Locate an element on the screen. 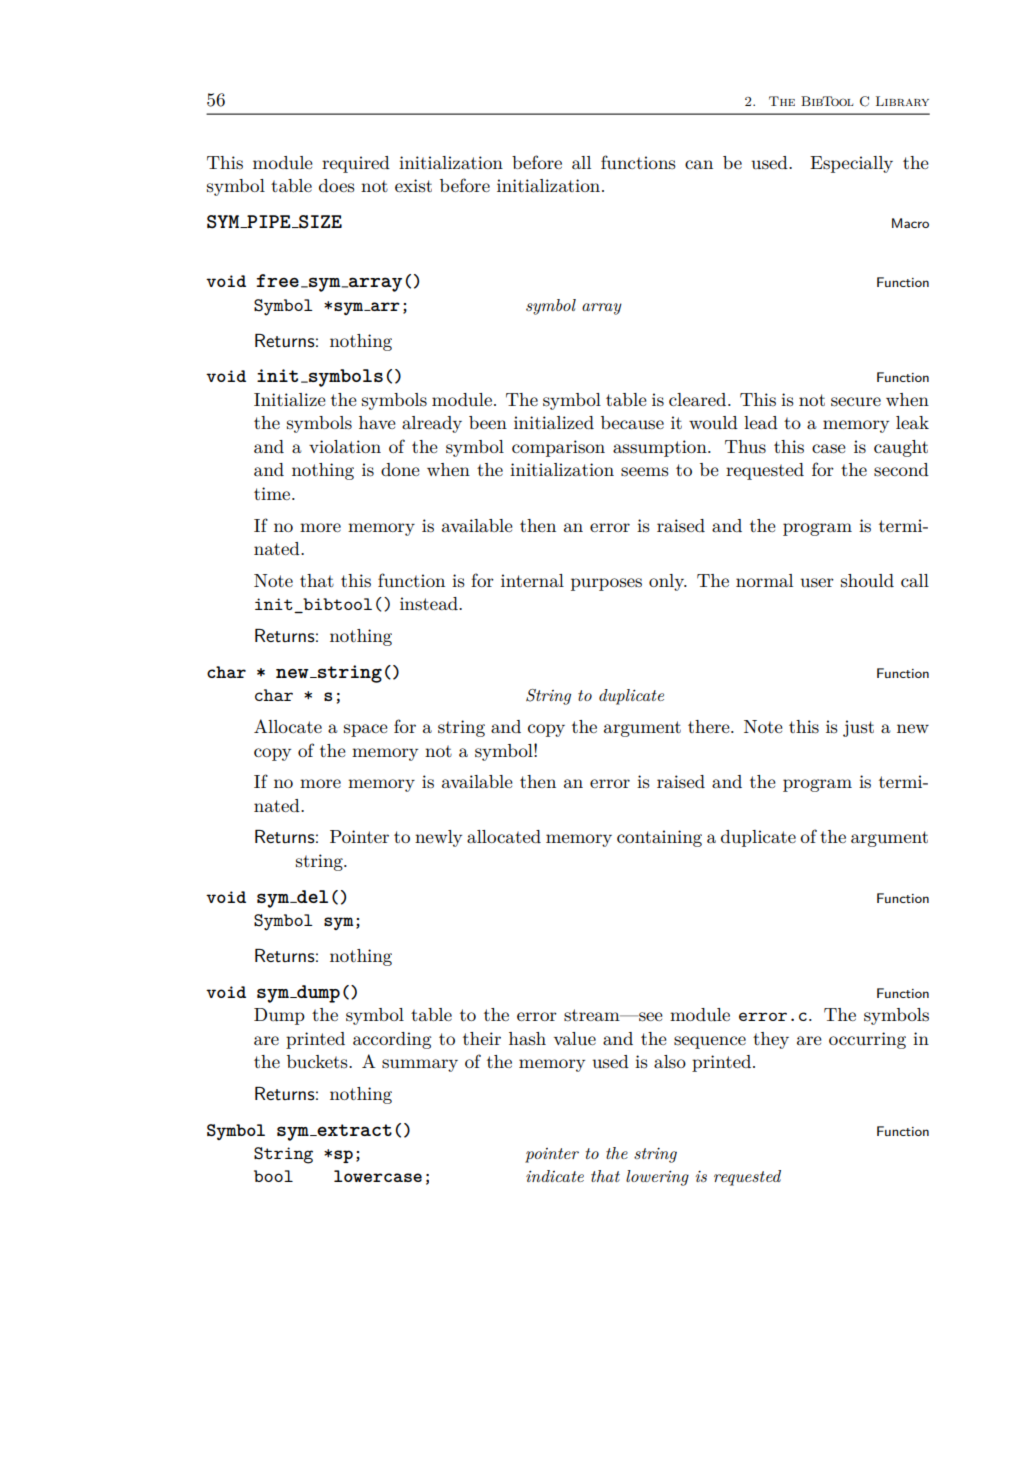 This screenshot has width=1033, height=1461. just is located at coordinates (858, 728).
